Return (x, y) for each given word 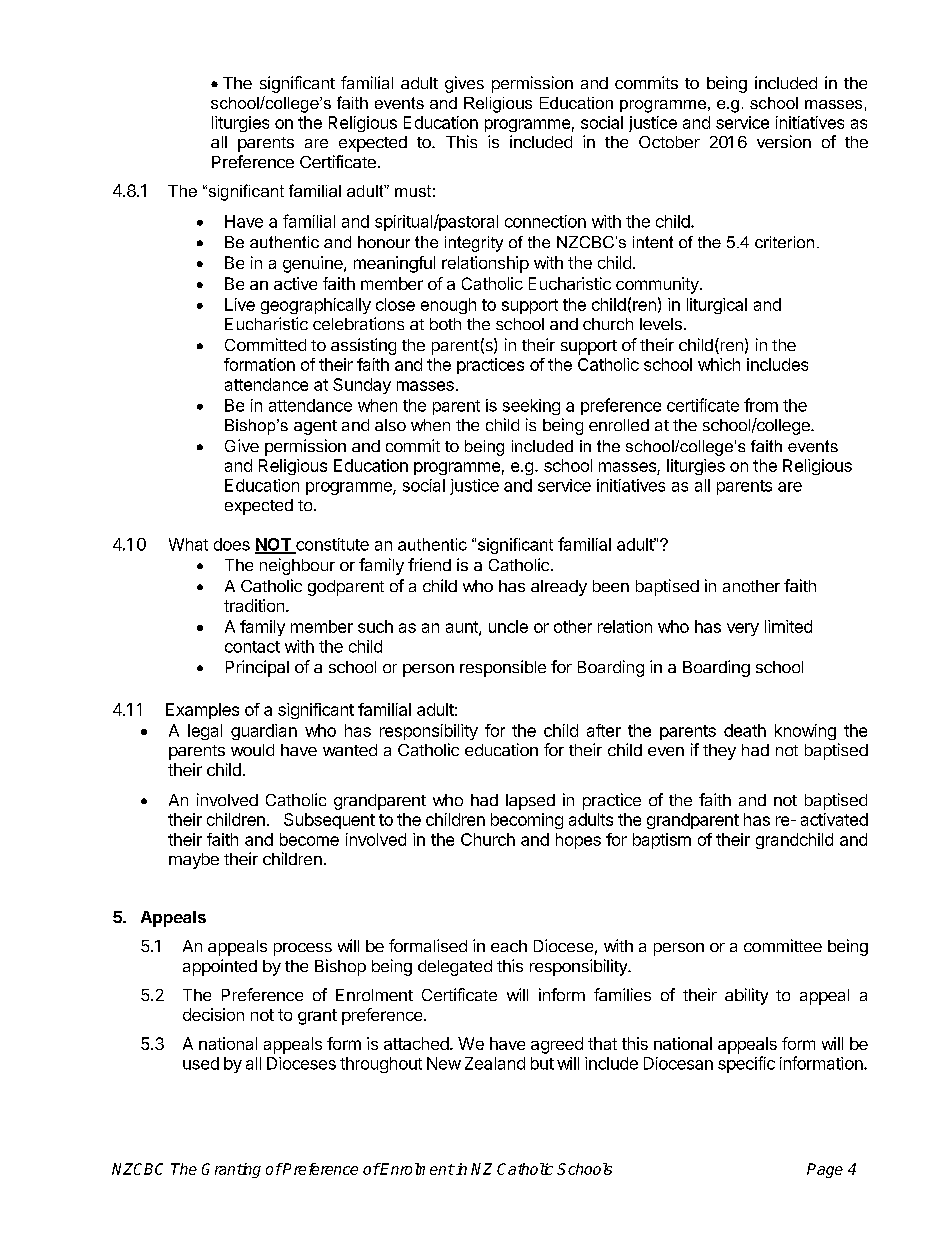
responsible (503, 668)
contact (252, 647)
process (303, 949)
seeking (531, 407)
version (784, 141)
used (201, 1063)
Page (825, 1170)
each (509, 946)
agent (315, 427)
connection (545, 221)
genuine (314, 264)
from (761, 405)
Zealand (495, 1063)
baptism (662, 841)
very (743, 629)
